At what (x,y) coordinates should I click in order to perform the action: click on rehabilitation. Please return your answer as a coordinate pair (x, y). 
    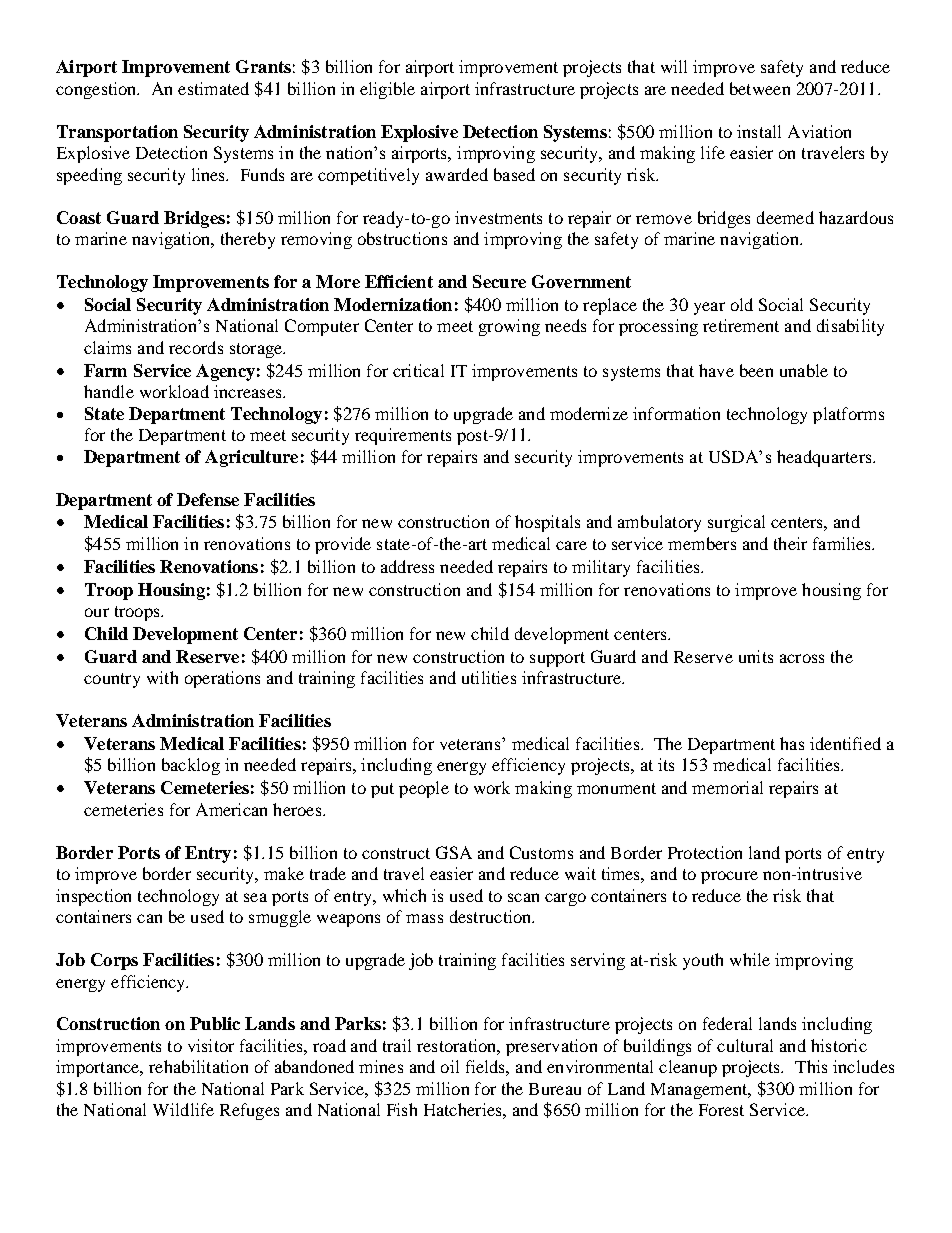
    Looking at the image, I should click on (198, 1066).
